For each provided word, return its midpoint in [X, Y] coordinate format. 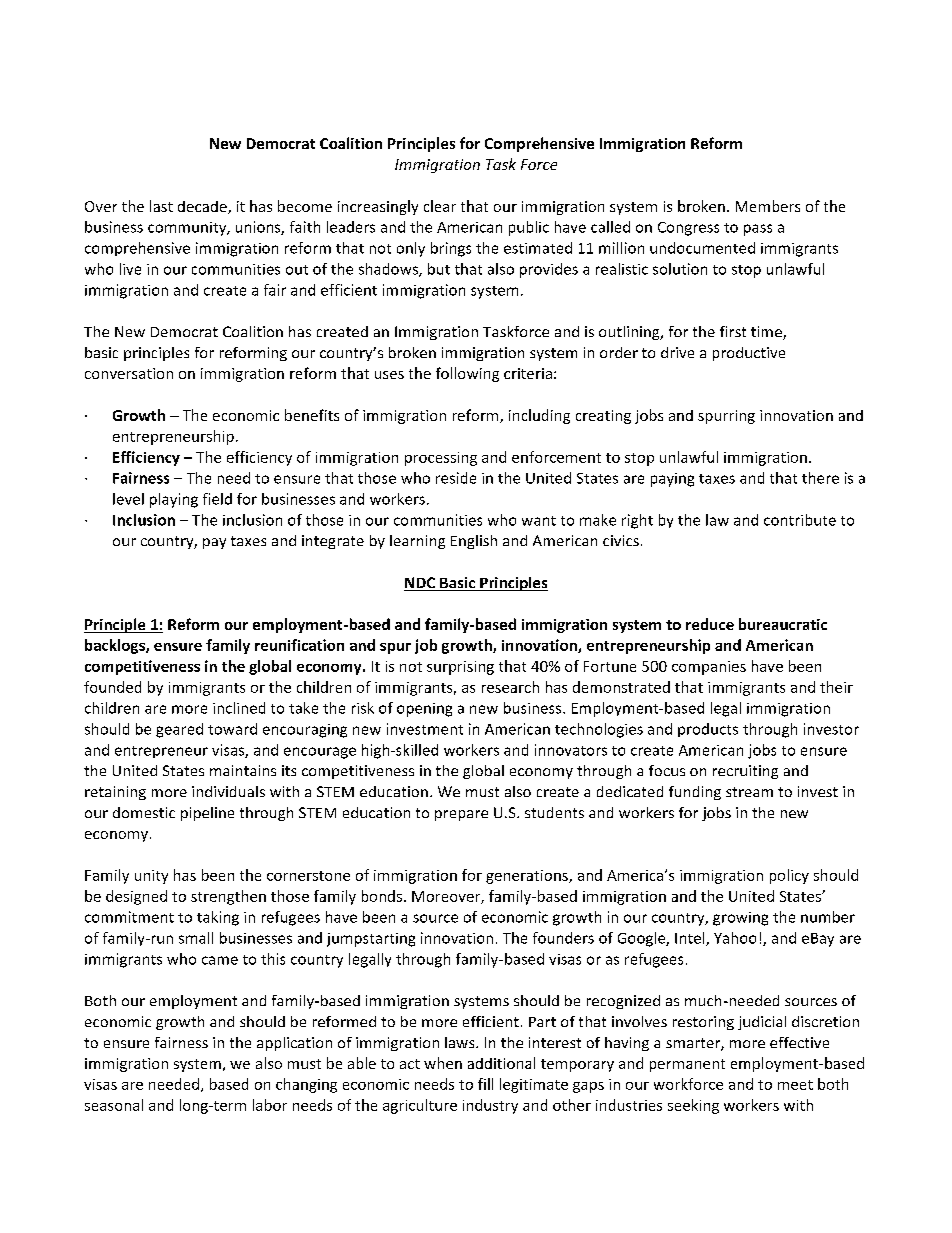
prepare [461, 815]
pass [758, 230]
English [474, 542]
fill [485, 1084]
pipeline [207, 814]
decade [203, 207]
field [217, 499]
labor [270, 1105]
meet [795, 1085]
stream [749, 792]
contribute [800, 520]
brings [451, 249]
